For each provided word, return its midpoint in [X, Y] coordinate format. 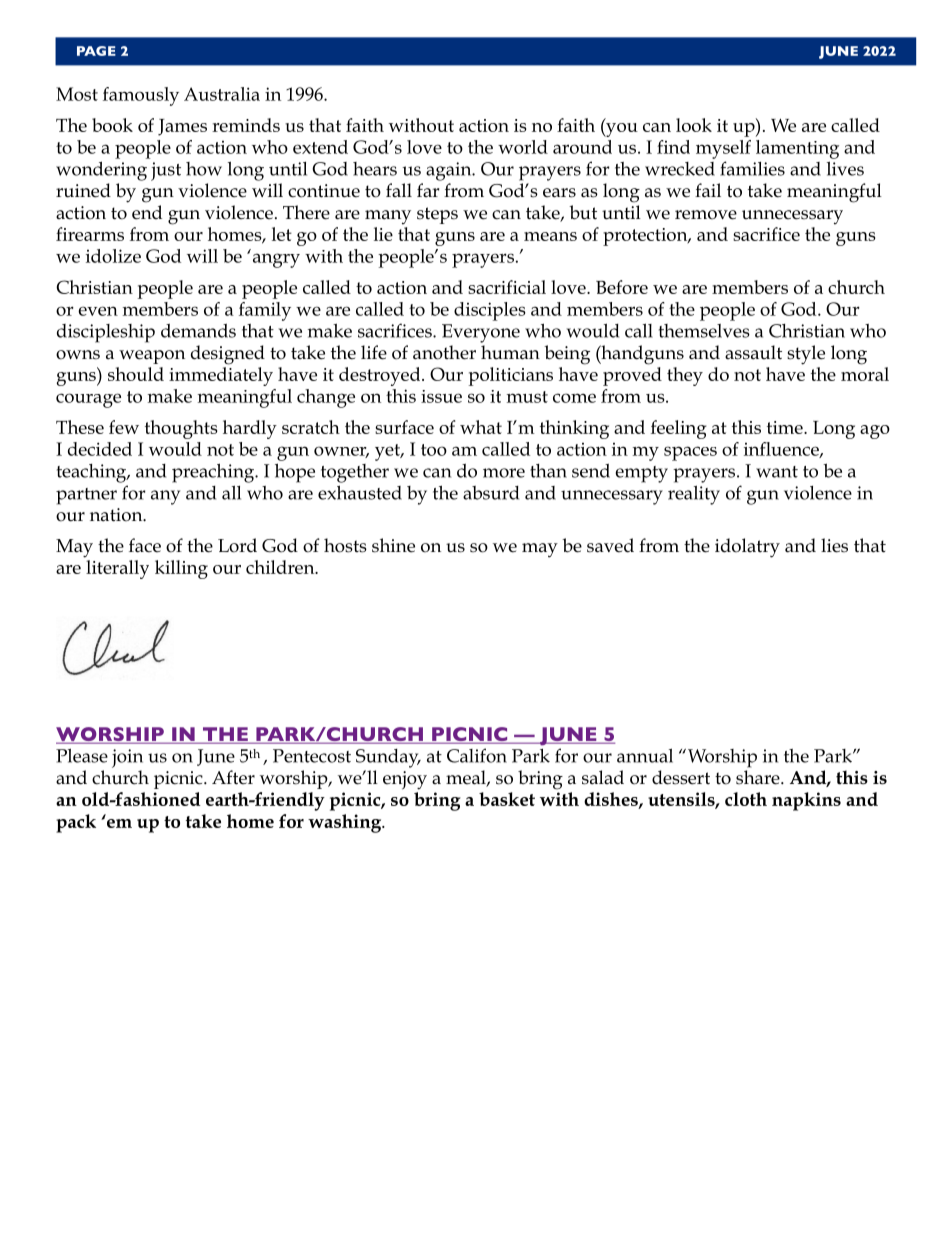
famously [141, 96]
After [233, 777]
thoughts [181, 429]
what [481, 427]
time [786, 427]
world [523, 147]
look [694, 125]
